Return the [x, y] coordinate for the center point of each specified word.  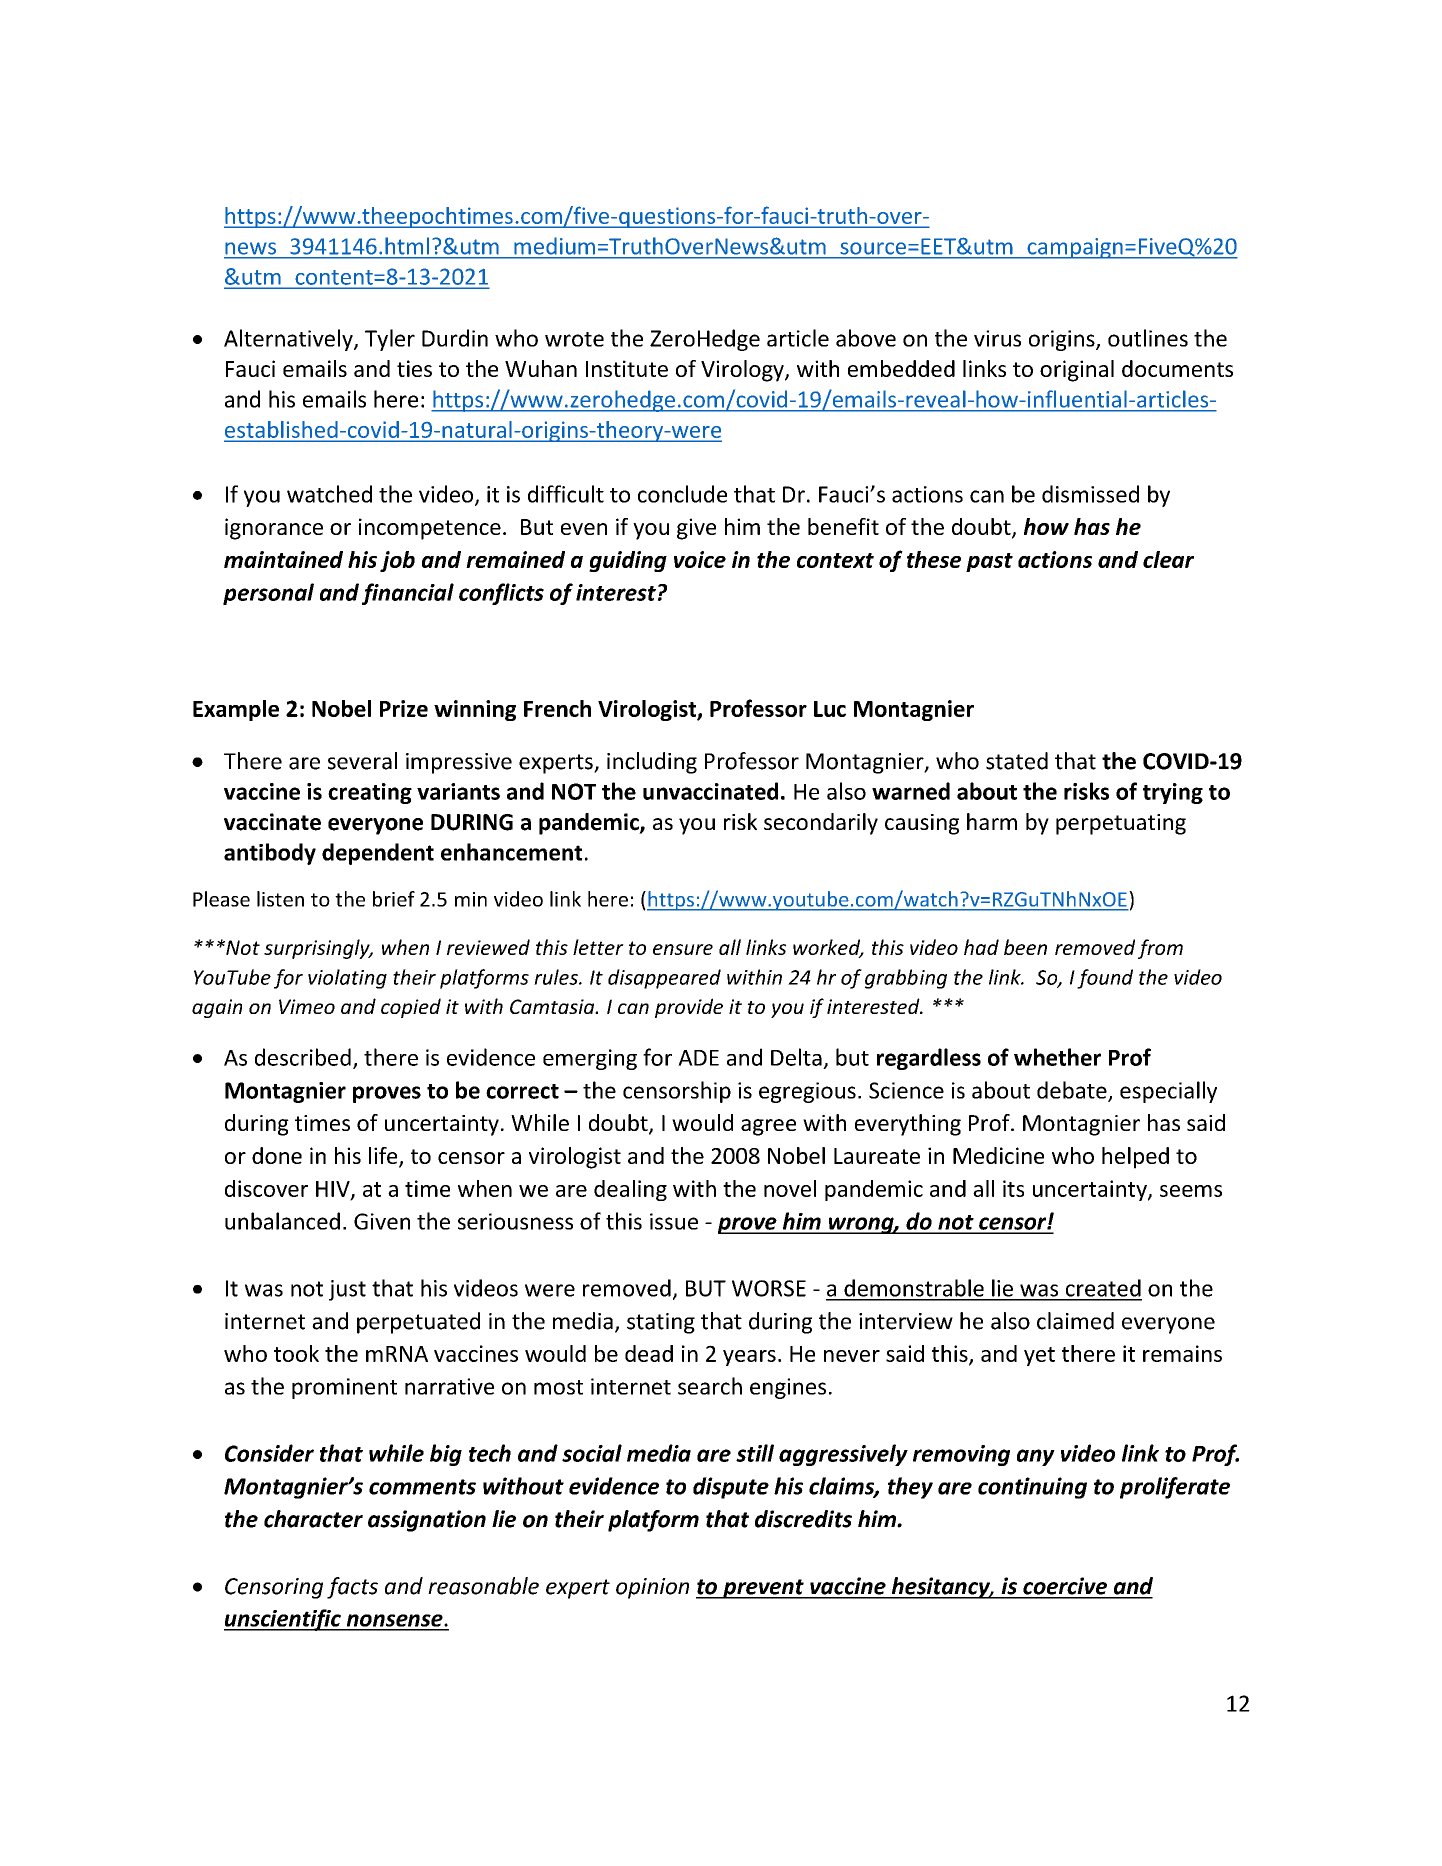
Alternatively [289, 340]
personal [268, 594]
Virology [743, 371]
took [296, 1353]
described [303, 1057]
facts [352, 1588]
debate [1073, 1091]
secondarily [821, 824]
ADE [698, 1058]
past [989, 562]
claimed [1075, 1321]
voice [700, 559]
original [1077, 371]
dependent [378, 854]
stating [661, 1323]
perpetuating [1121, 824]
